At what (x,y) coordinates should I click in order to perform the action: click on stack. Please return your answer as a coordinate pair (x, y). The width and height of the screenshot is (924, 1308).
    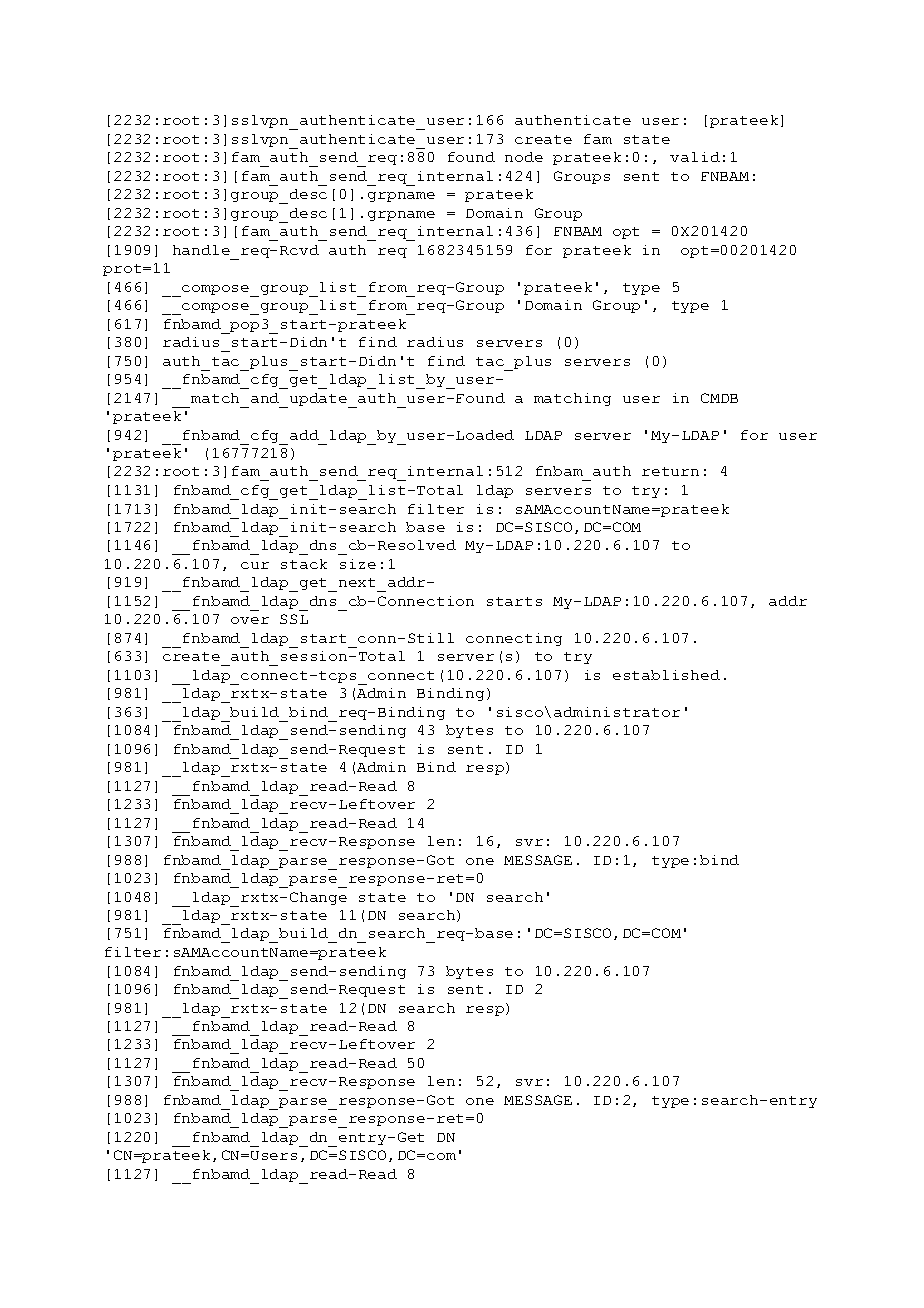
    Looking at the image, I should click on (304, 564).
